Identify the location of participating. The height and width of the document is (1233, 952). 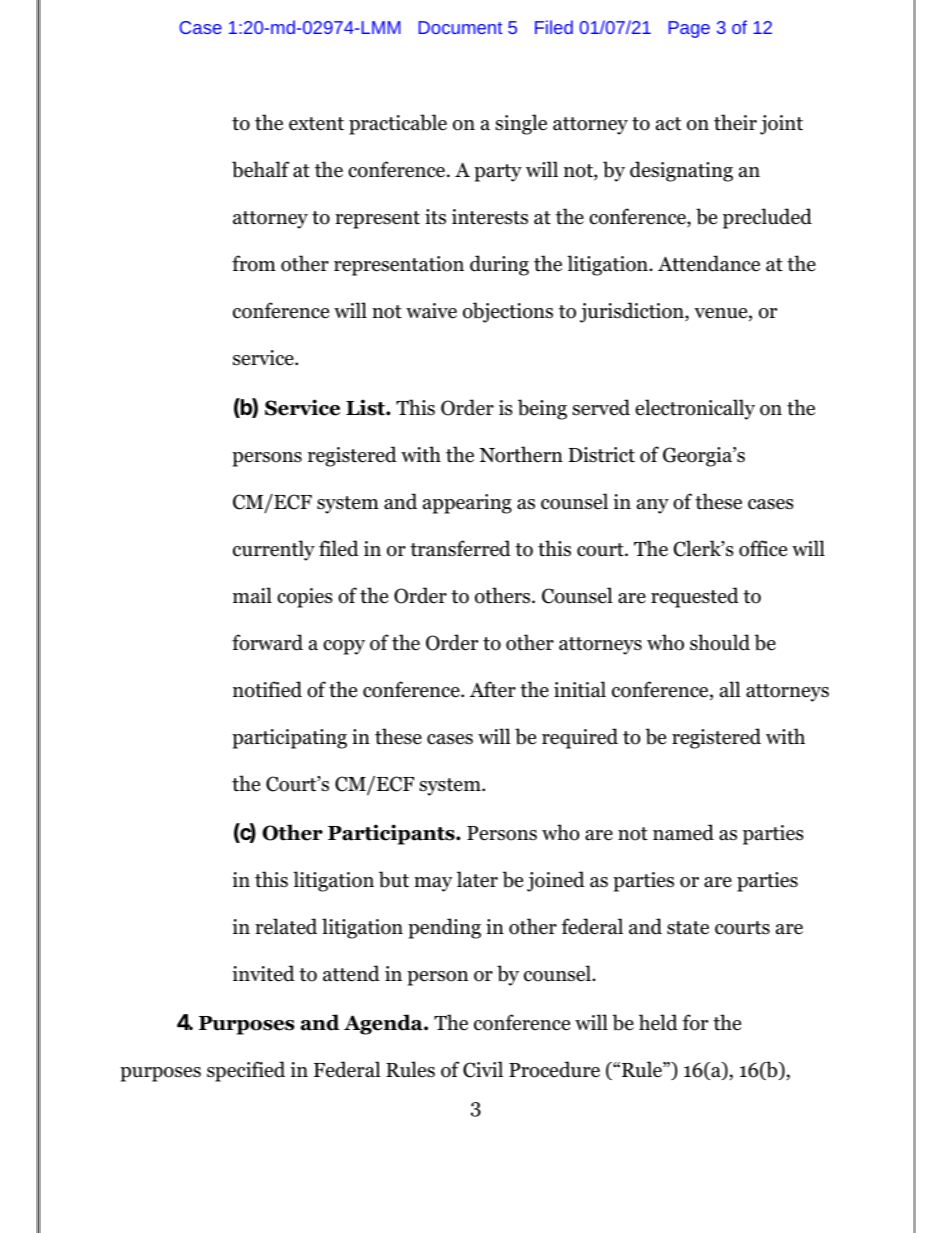
(289, 739).
